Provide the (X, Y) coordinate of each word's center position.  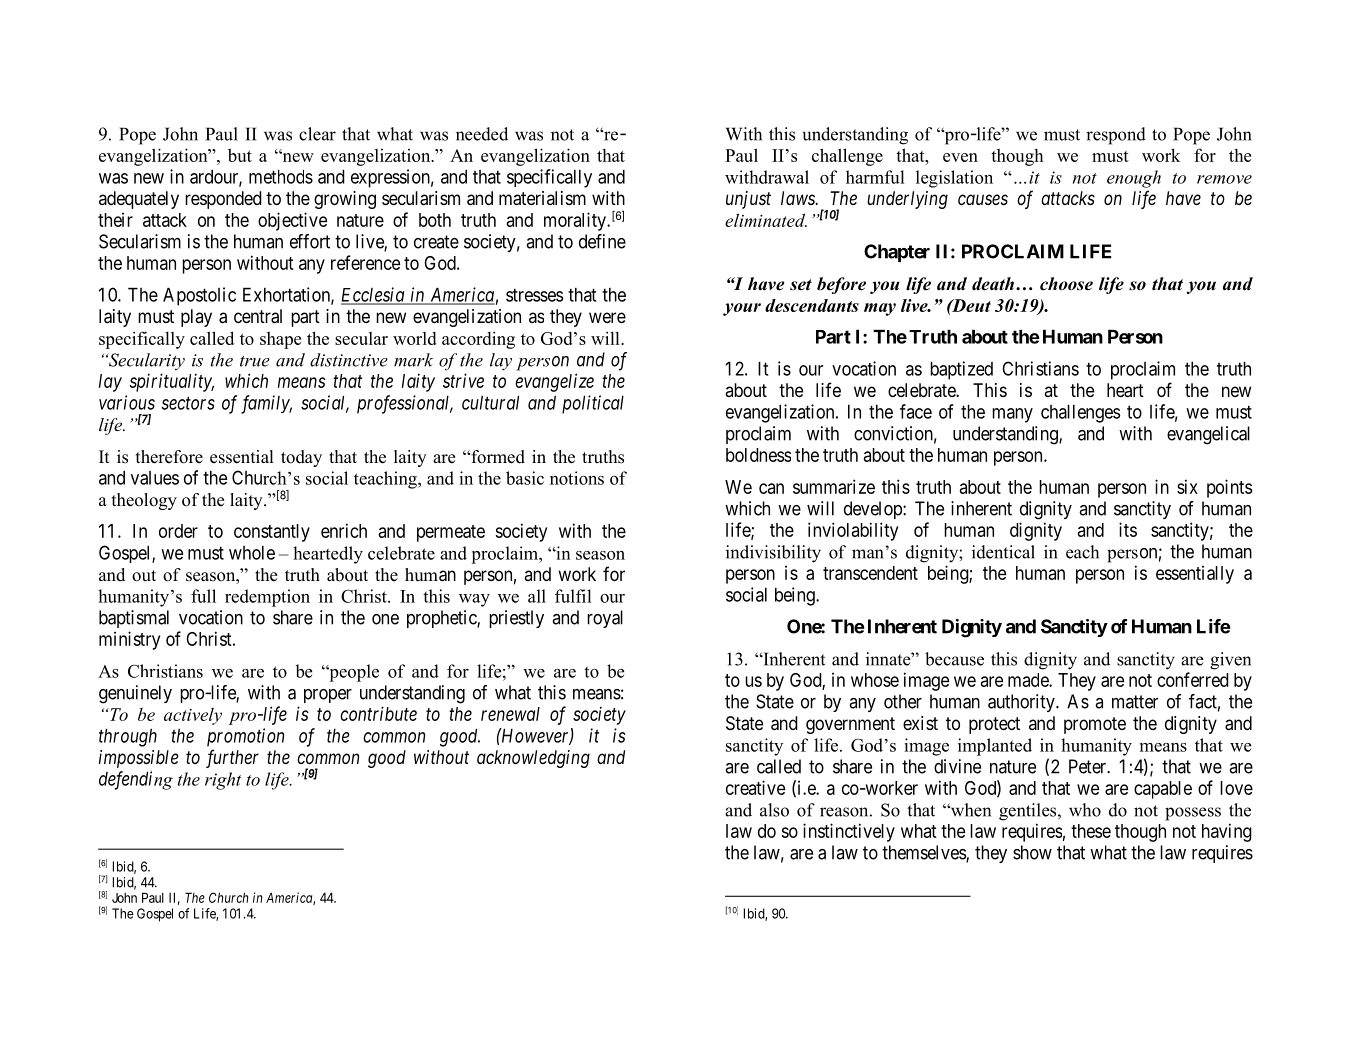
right (223, 781)
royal (605, 619)
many (1012, 415)
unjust (748, 200)
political (593, 404)
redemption (267, 598)
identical (1003, 552)
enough (1134, 179)
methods (281, 176)
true (255, 361)
